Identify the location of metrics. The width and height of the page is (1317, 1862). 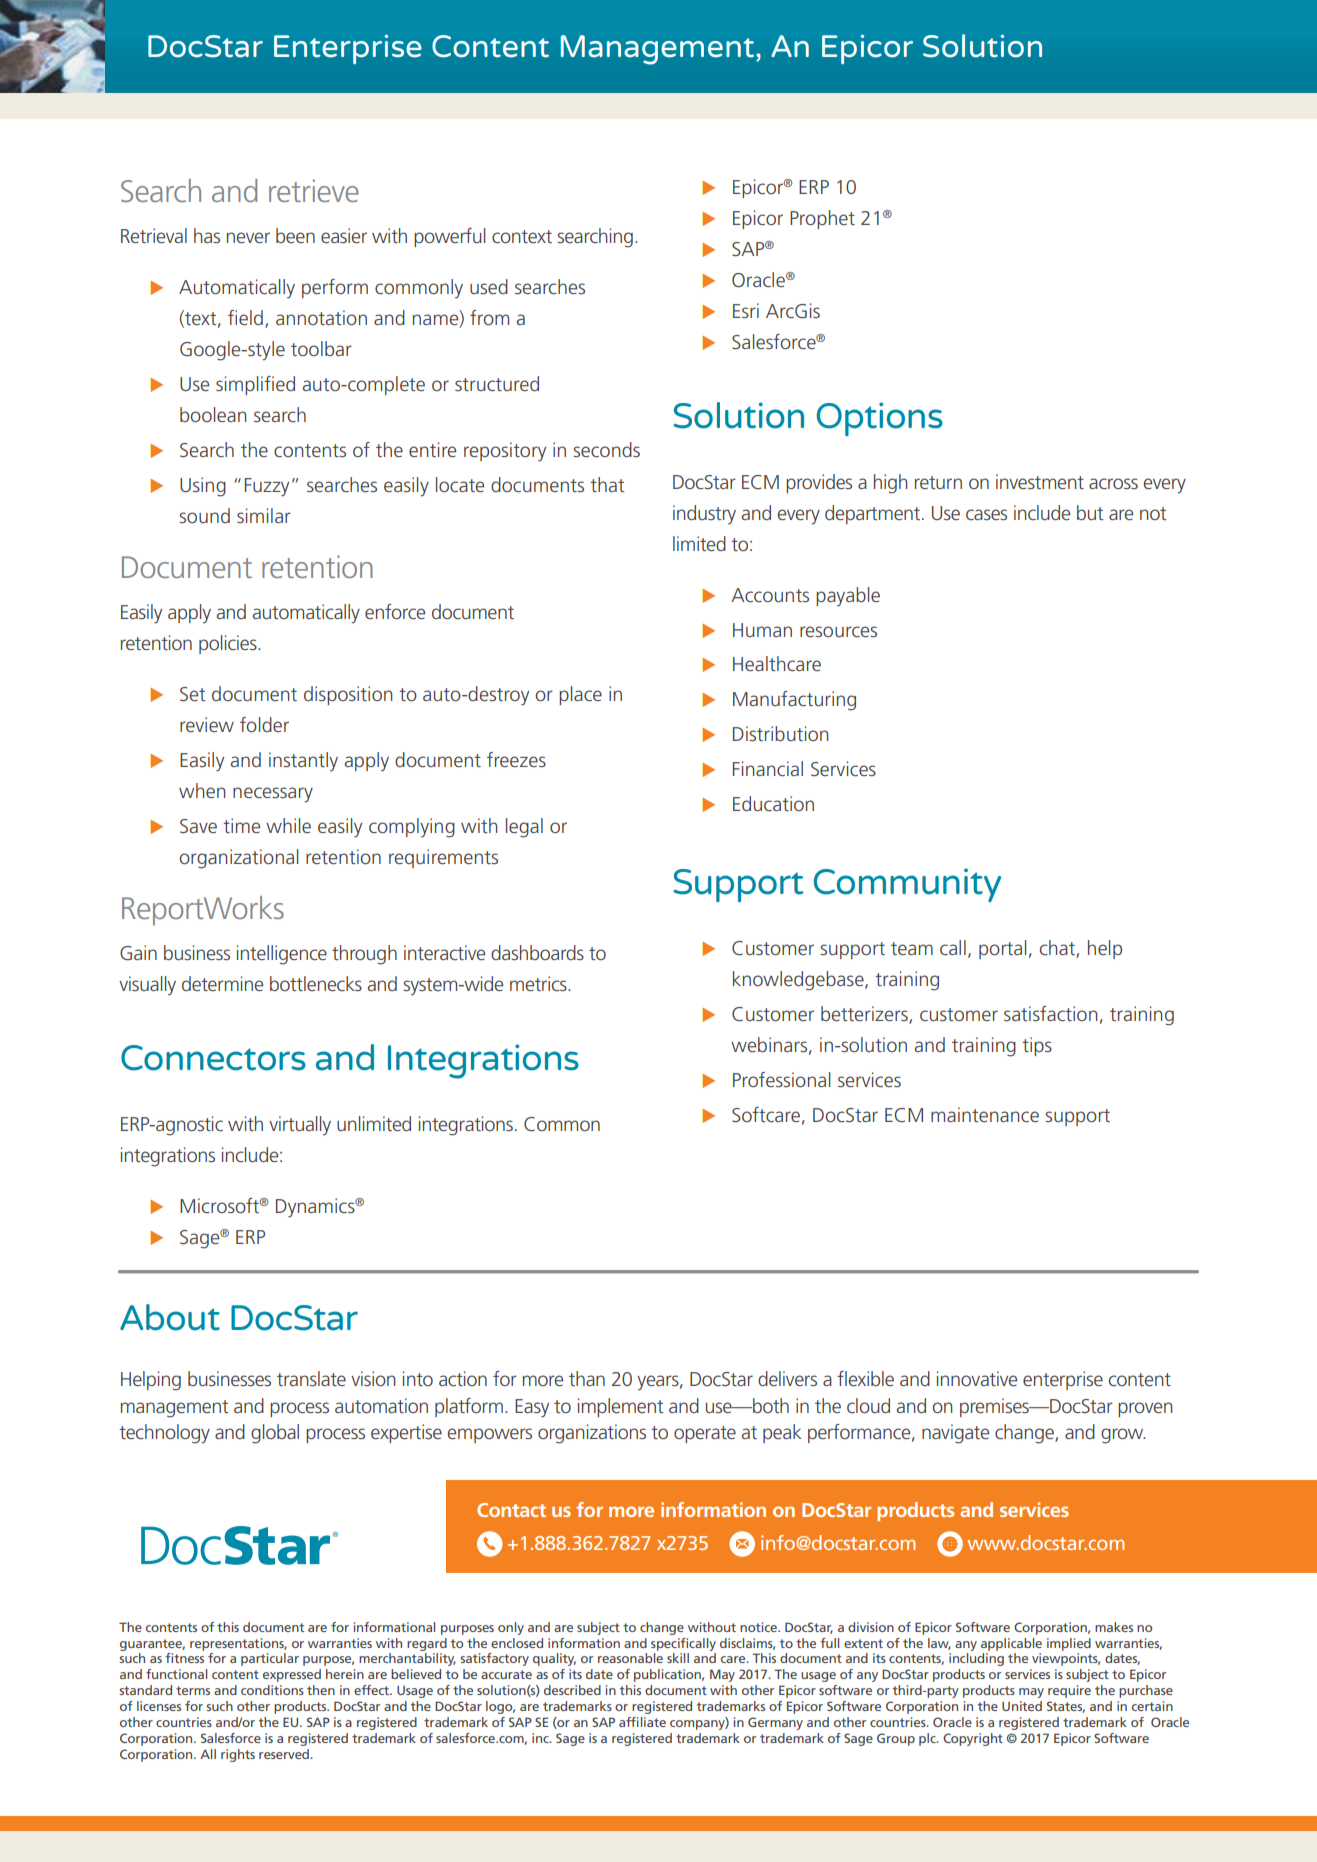
(539, 983).
